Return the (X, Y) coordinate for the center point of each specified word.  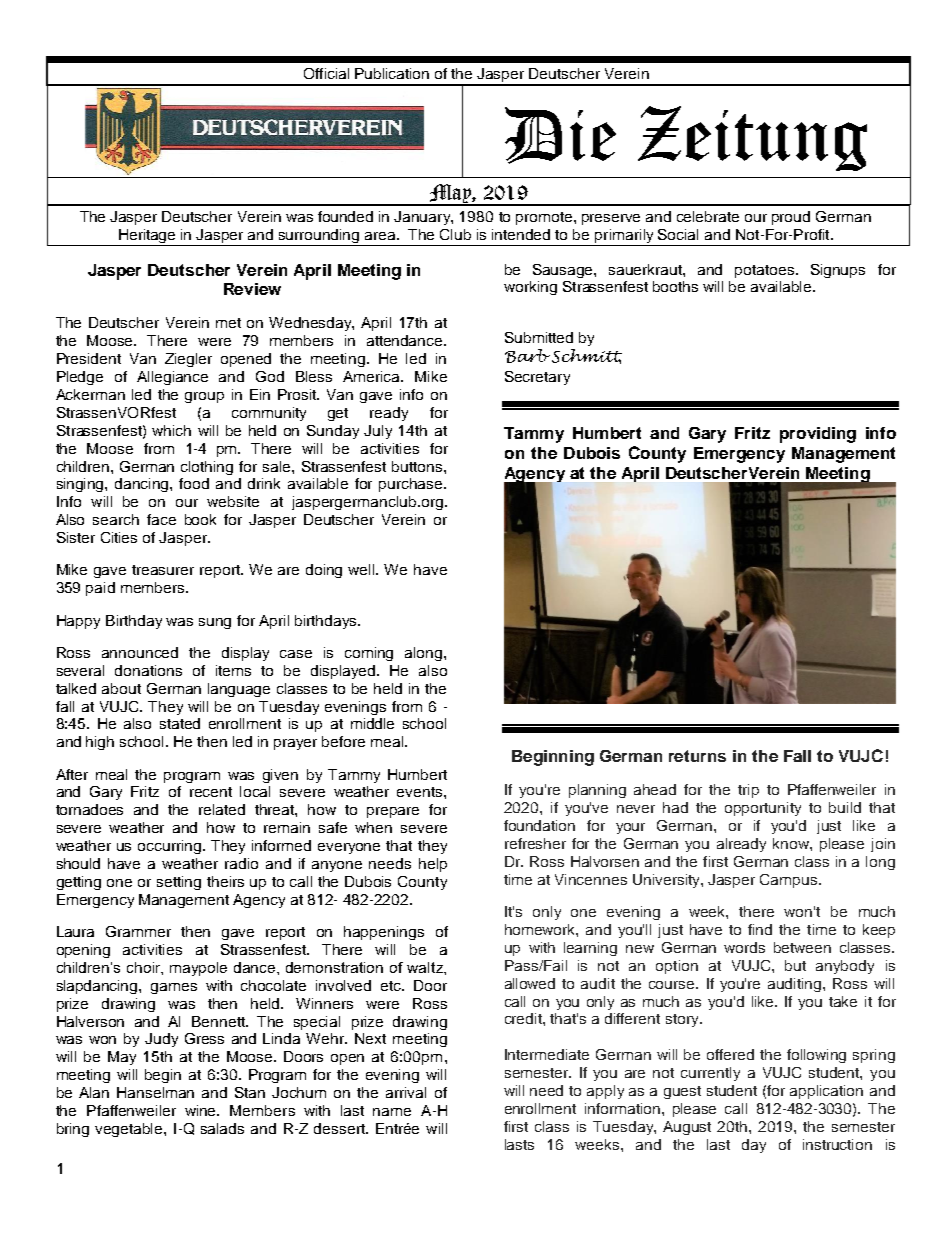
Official (326, 73)
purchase (412, 485)
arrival (406, 1092)
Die (560, 135)
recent (211, 792)
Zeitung (752, 138)
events (421, 792)
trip (748, 791)
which (171, 430)
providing (818, 435)
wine (202, 1110)
